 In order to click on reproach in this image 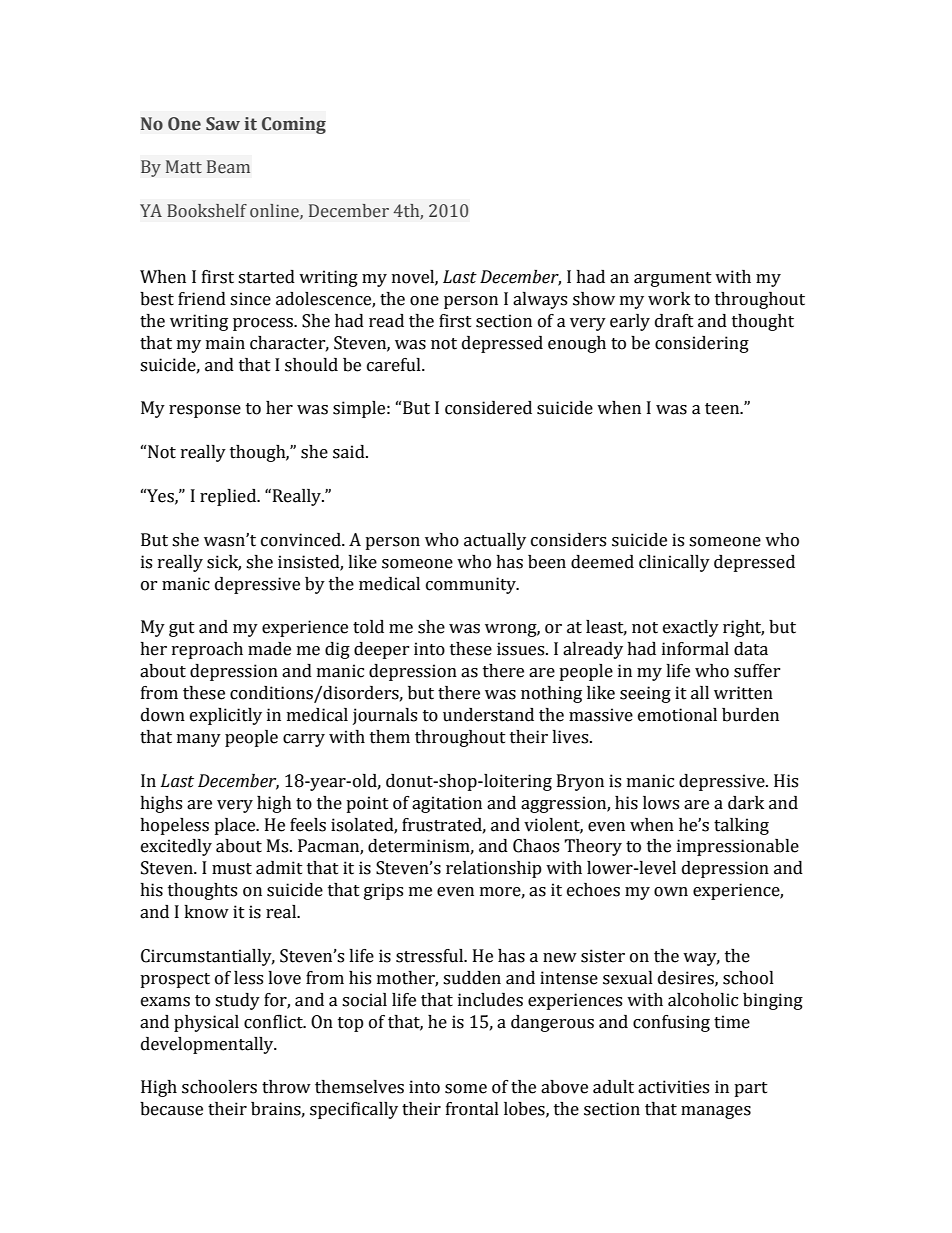, I will do `click(207, 650)`.
